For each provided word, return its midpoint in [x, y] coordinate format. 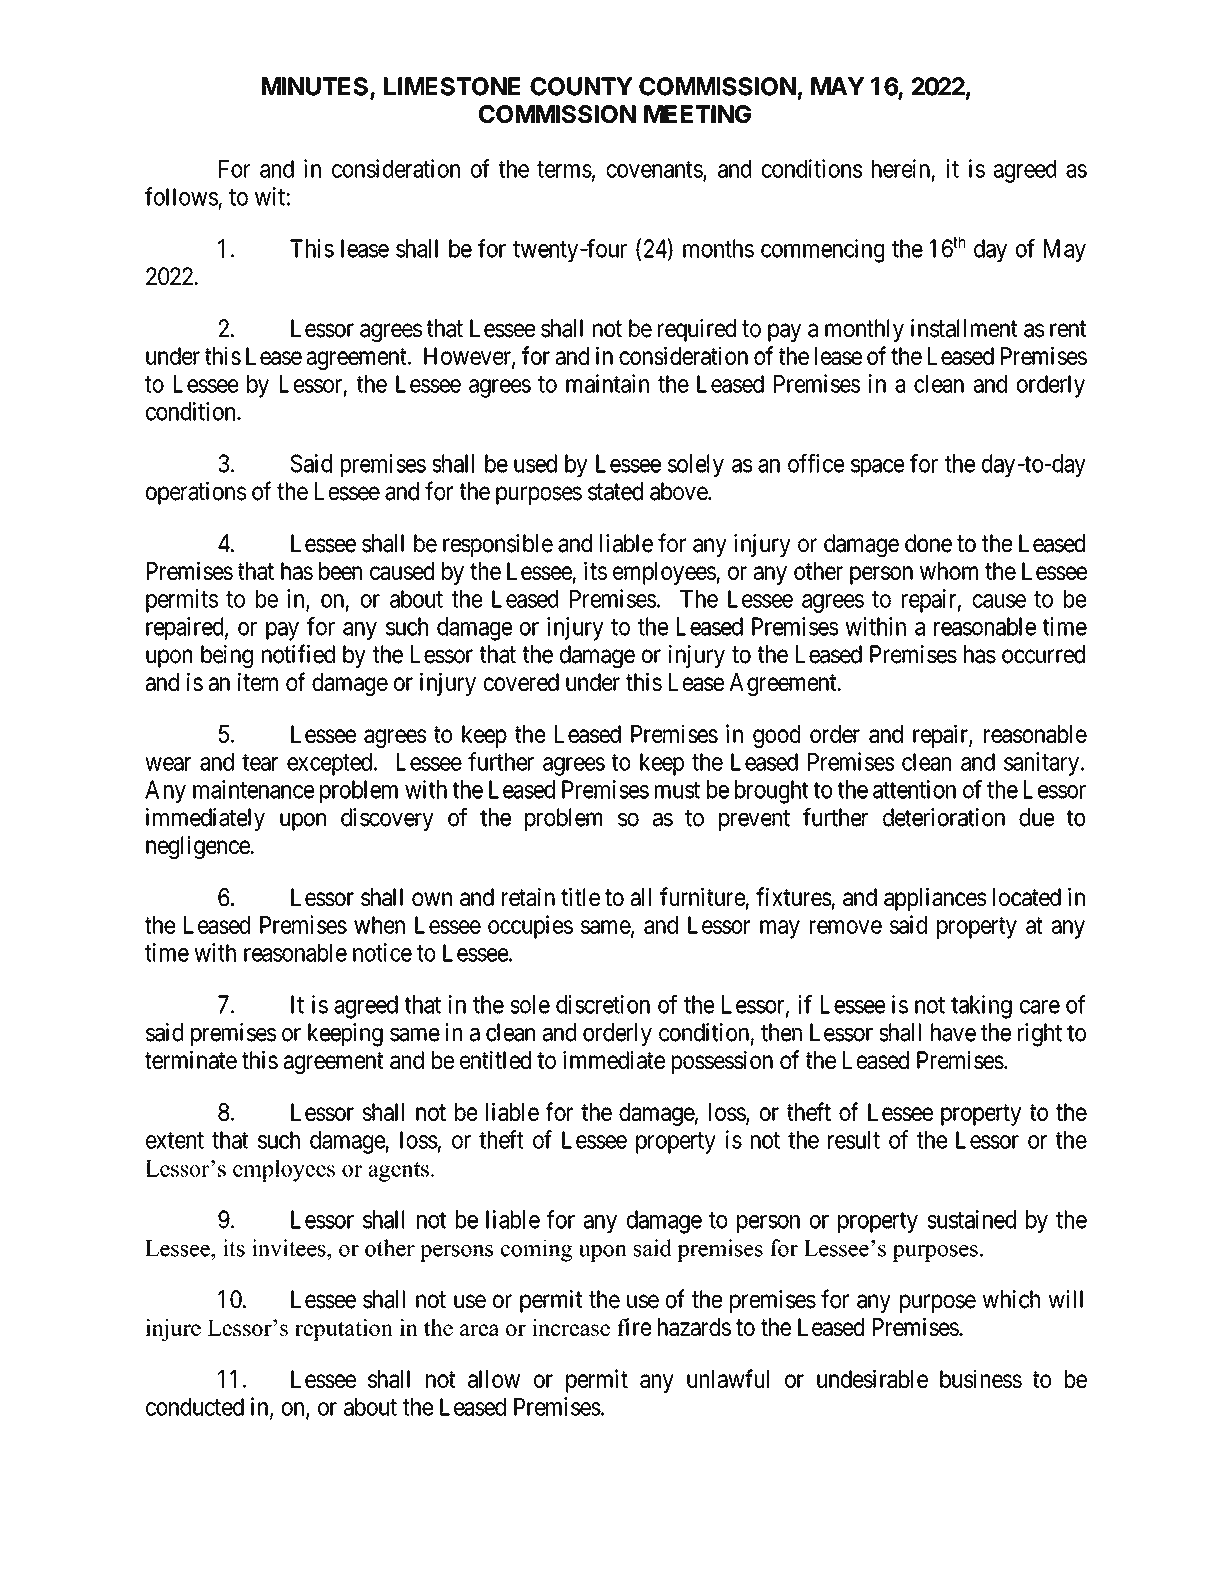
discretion [603, 1004]
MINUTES [316, 87]
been [340, 571]
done [928, 543]
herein [901, 168]
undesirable [872, 1378]
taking [981, 1007]
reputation [344, 1330]
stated [615, 491]
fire [634, 1326]
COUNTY [581, 86]
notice [382, 952]
